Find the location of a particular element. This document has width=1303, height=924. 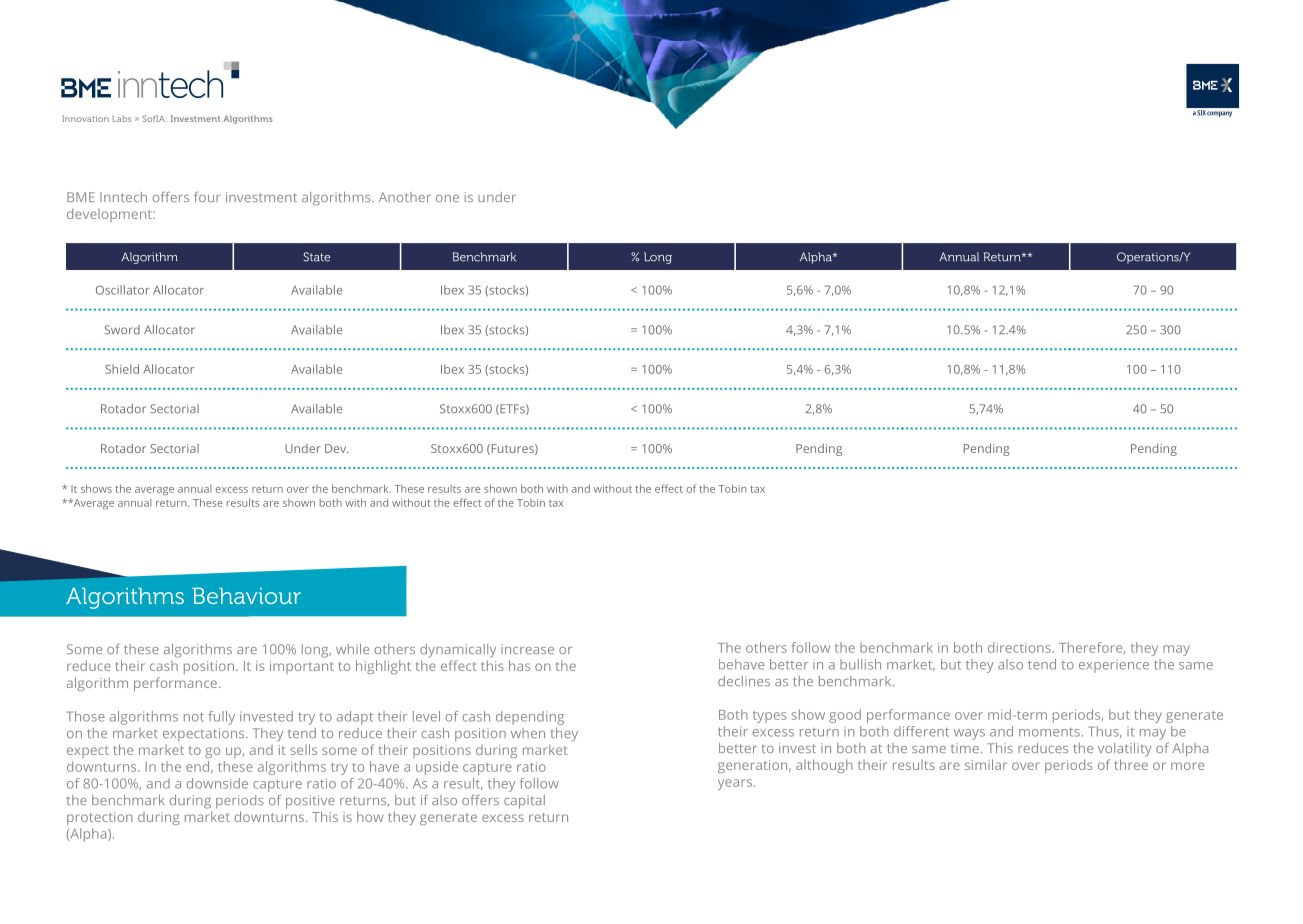

Another is located at coordinates (405, 197).
